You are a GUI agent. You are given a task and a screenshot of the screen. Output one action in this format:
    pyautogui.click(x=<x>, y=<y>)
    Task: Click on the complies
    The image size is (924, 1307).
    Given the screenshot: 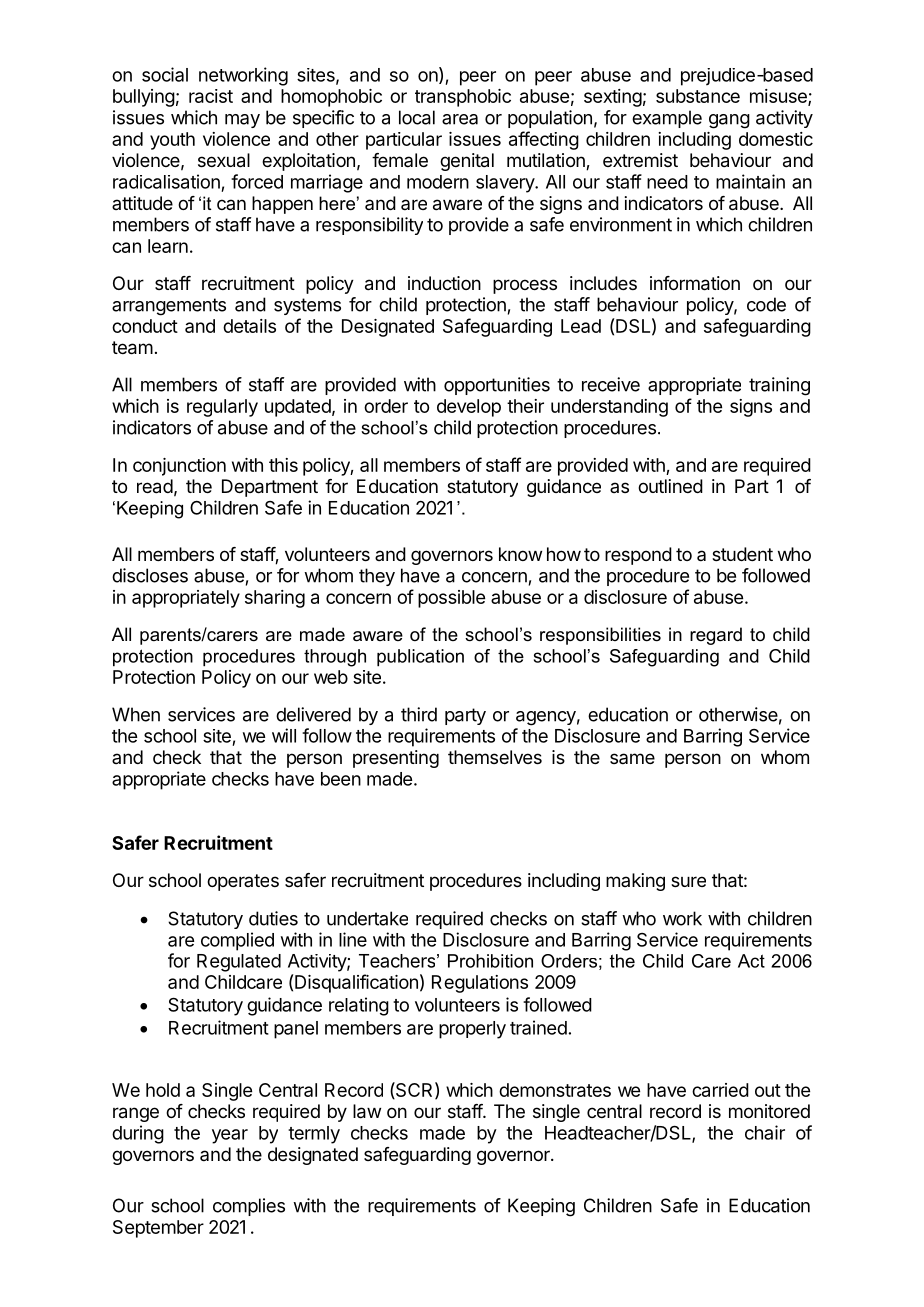 What is the action you would take?
    pyautogui.click(x=249, y=1207)
